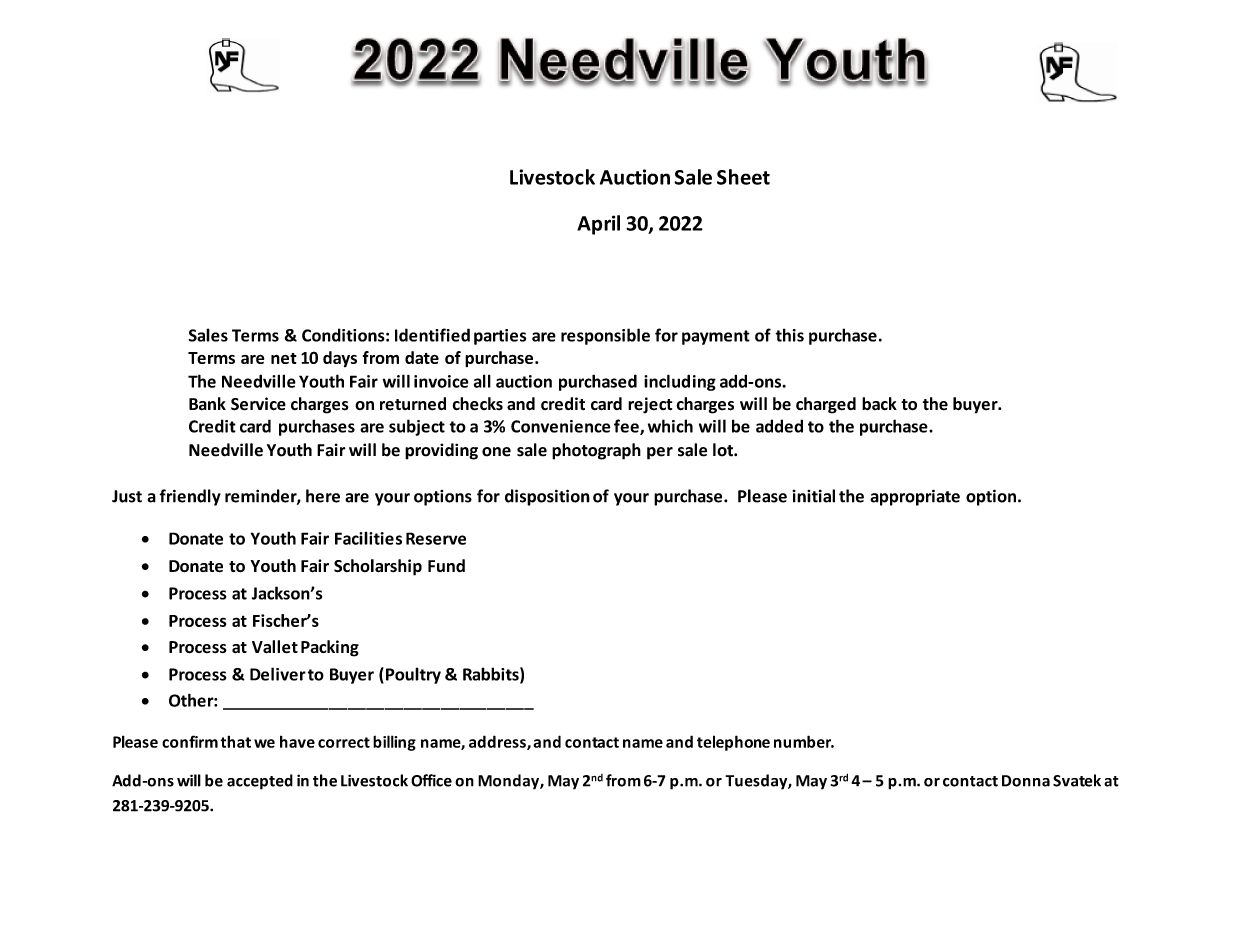  What do you see at coordinates (789, 335) in the page?
I see `this` at bounding box center [789, 335].
